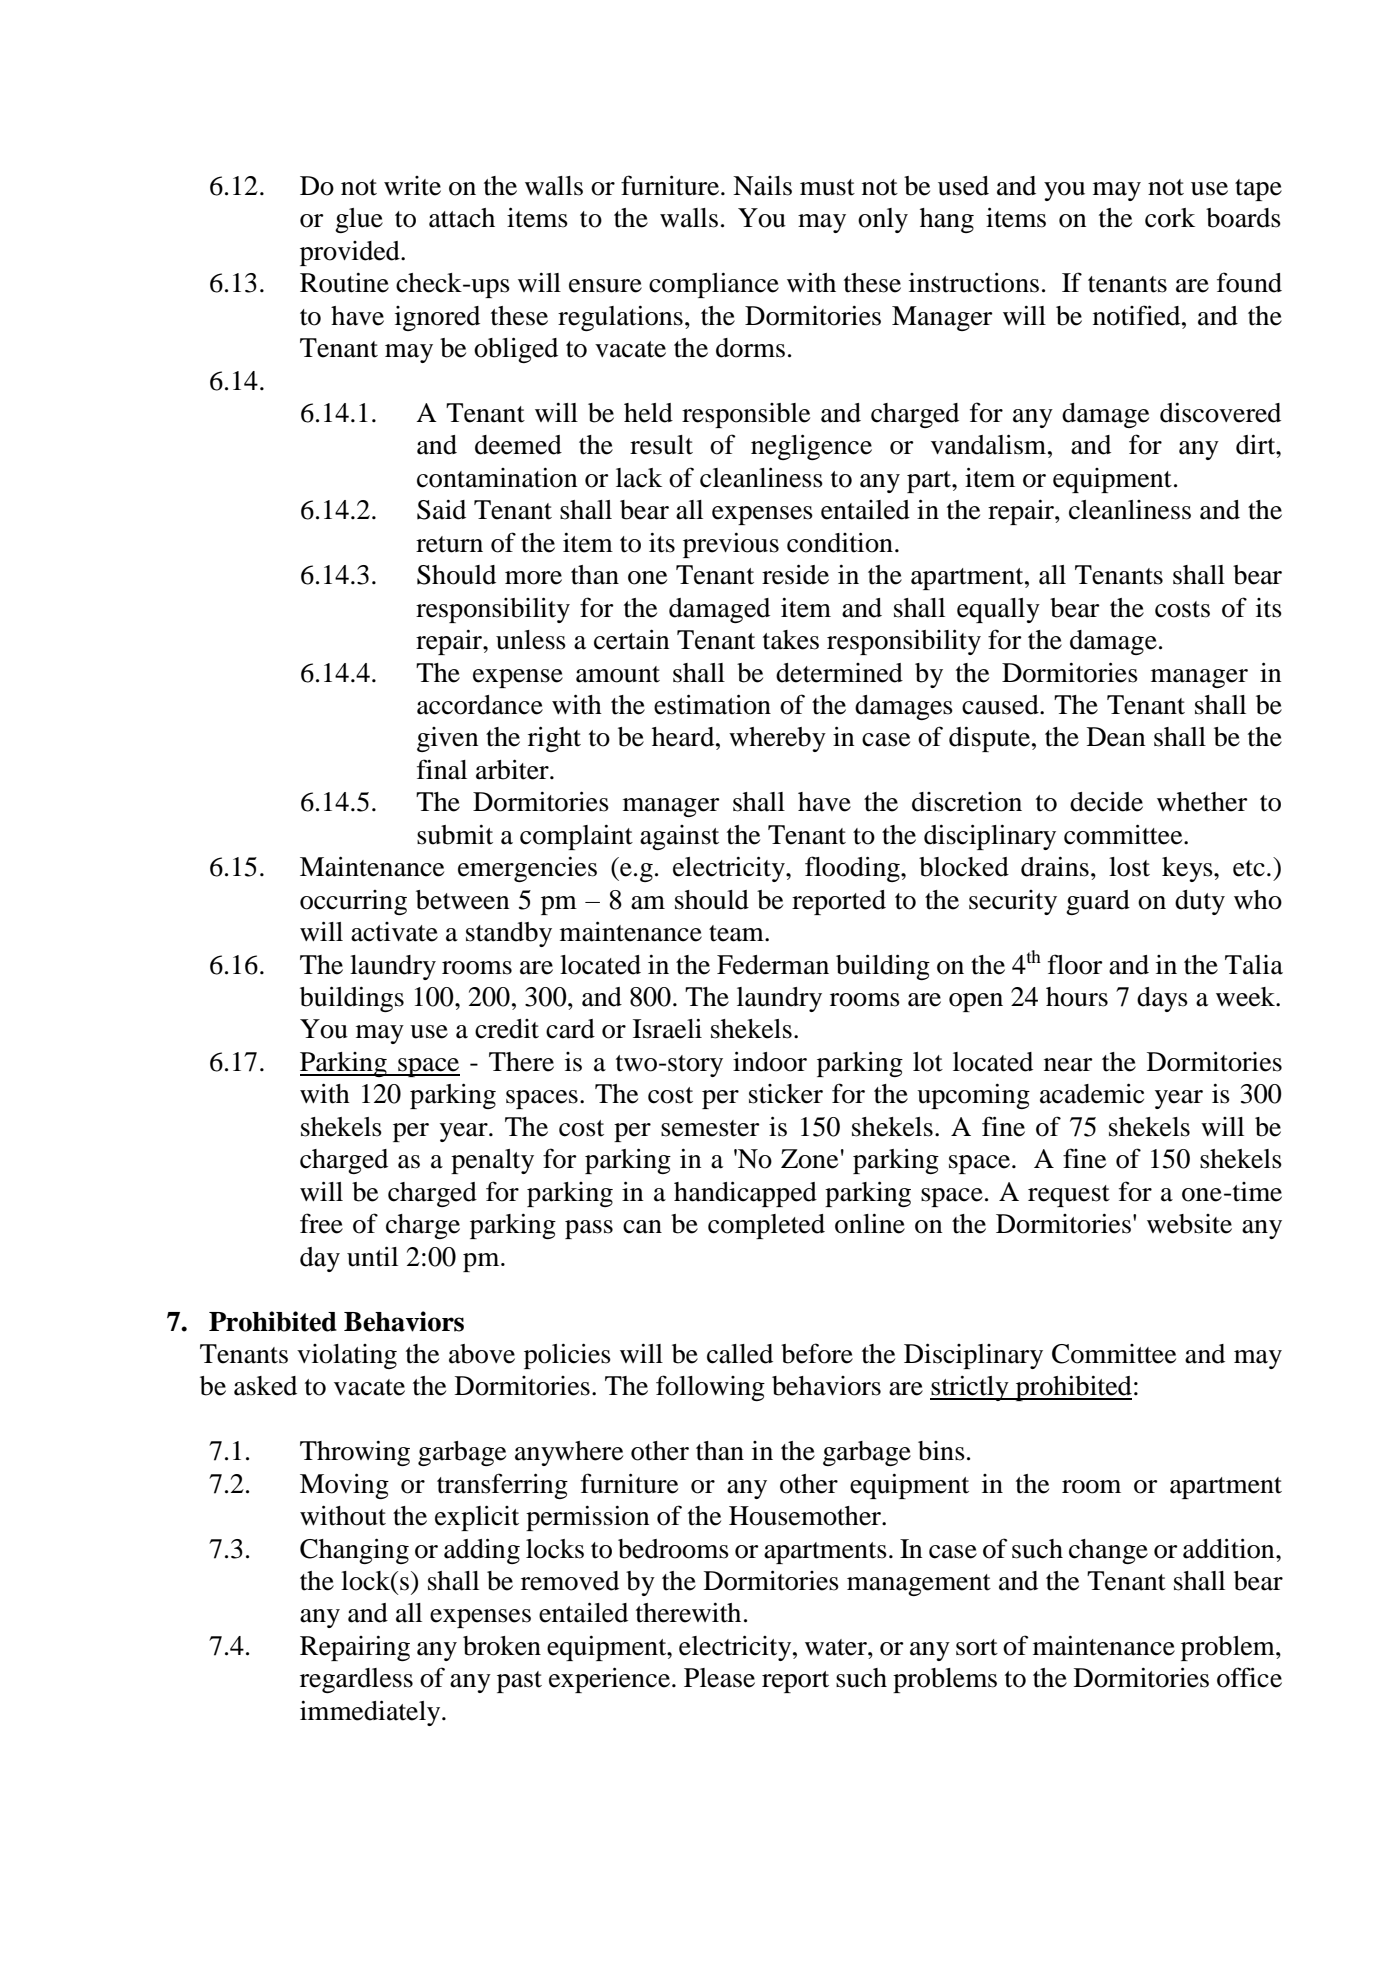 This document has width=1399, height=1979. Describe the element at coordinates (1189, 1224) in the document. I see `website` at that location.
